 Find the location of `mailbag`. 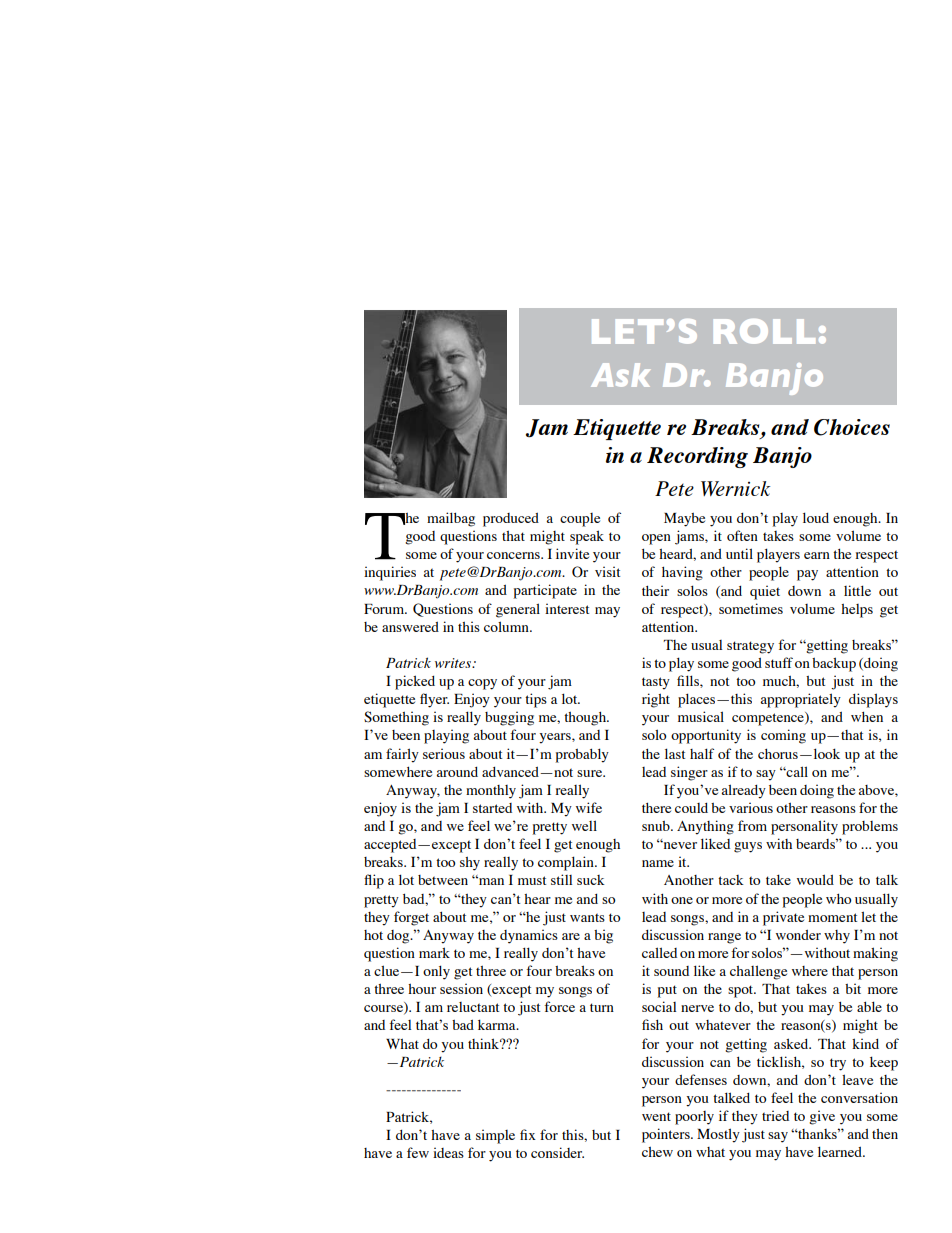

mailbag is located at coordinates (451, 519).
